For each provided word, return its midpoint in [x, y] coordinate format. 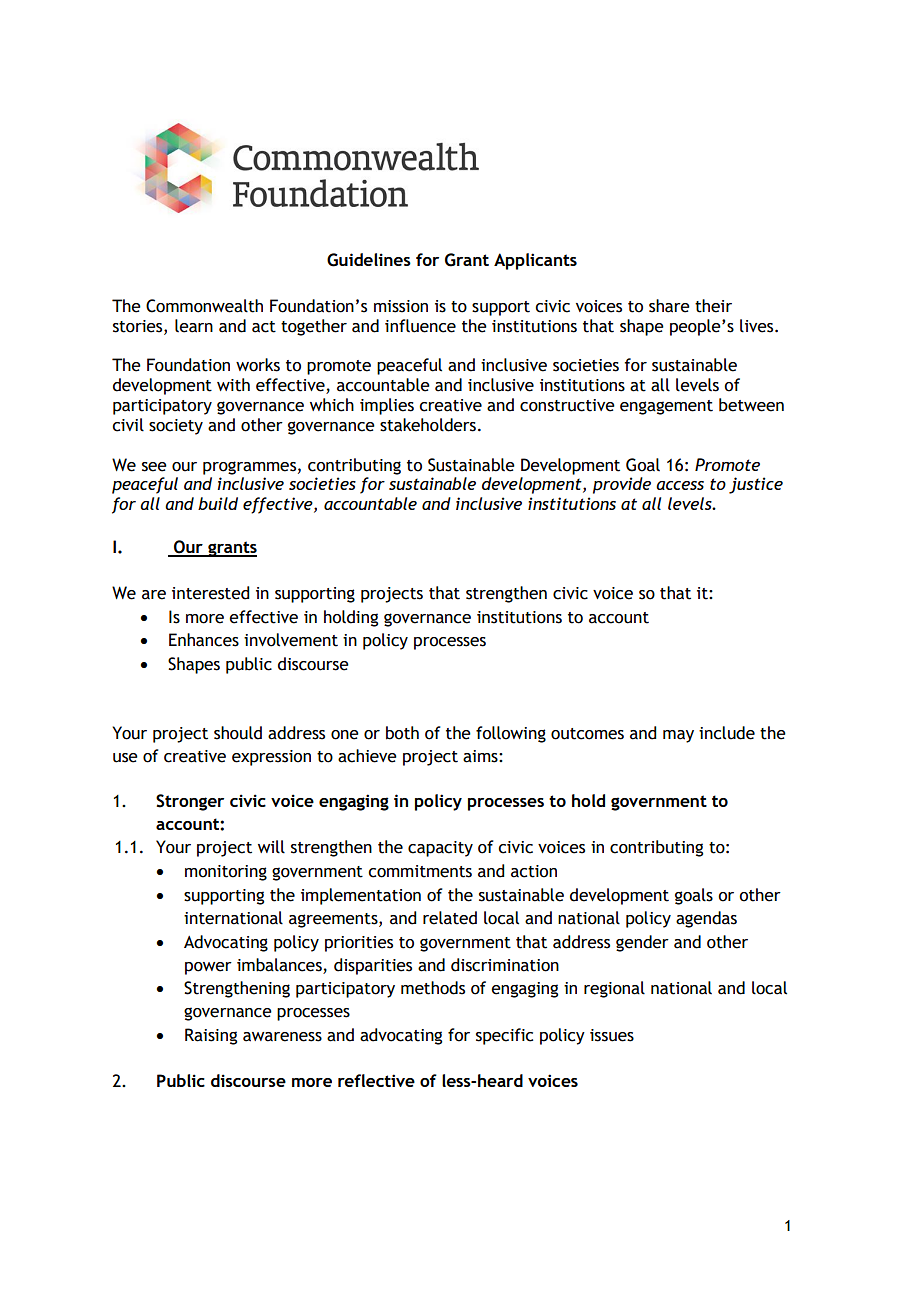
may [678, 736]
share [669, 306]
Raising [211, 1036]
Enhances [204, 640]
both [402, 733]
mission [401, 306]
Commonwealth [204, 306]
